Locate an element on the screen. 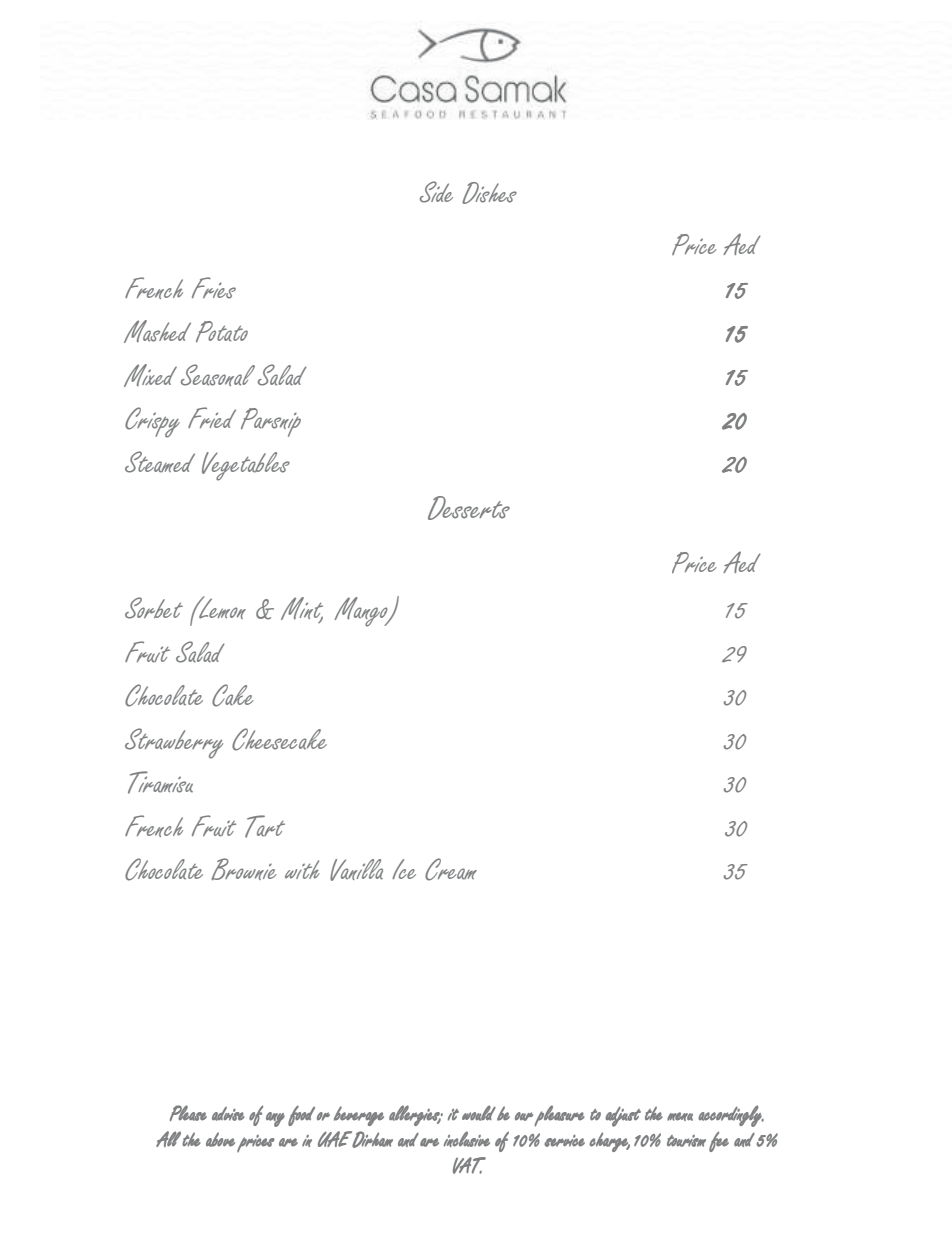  Fries is located at coordinates (214, 288).
